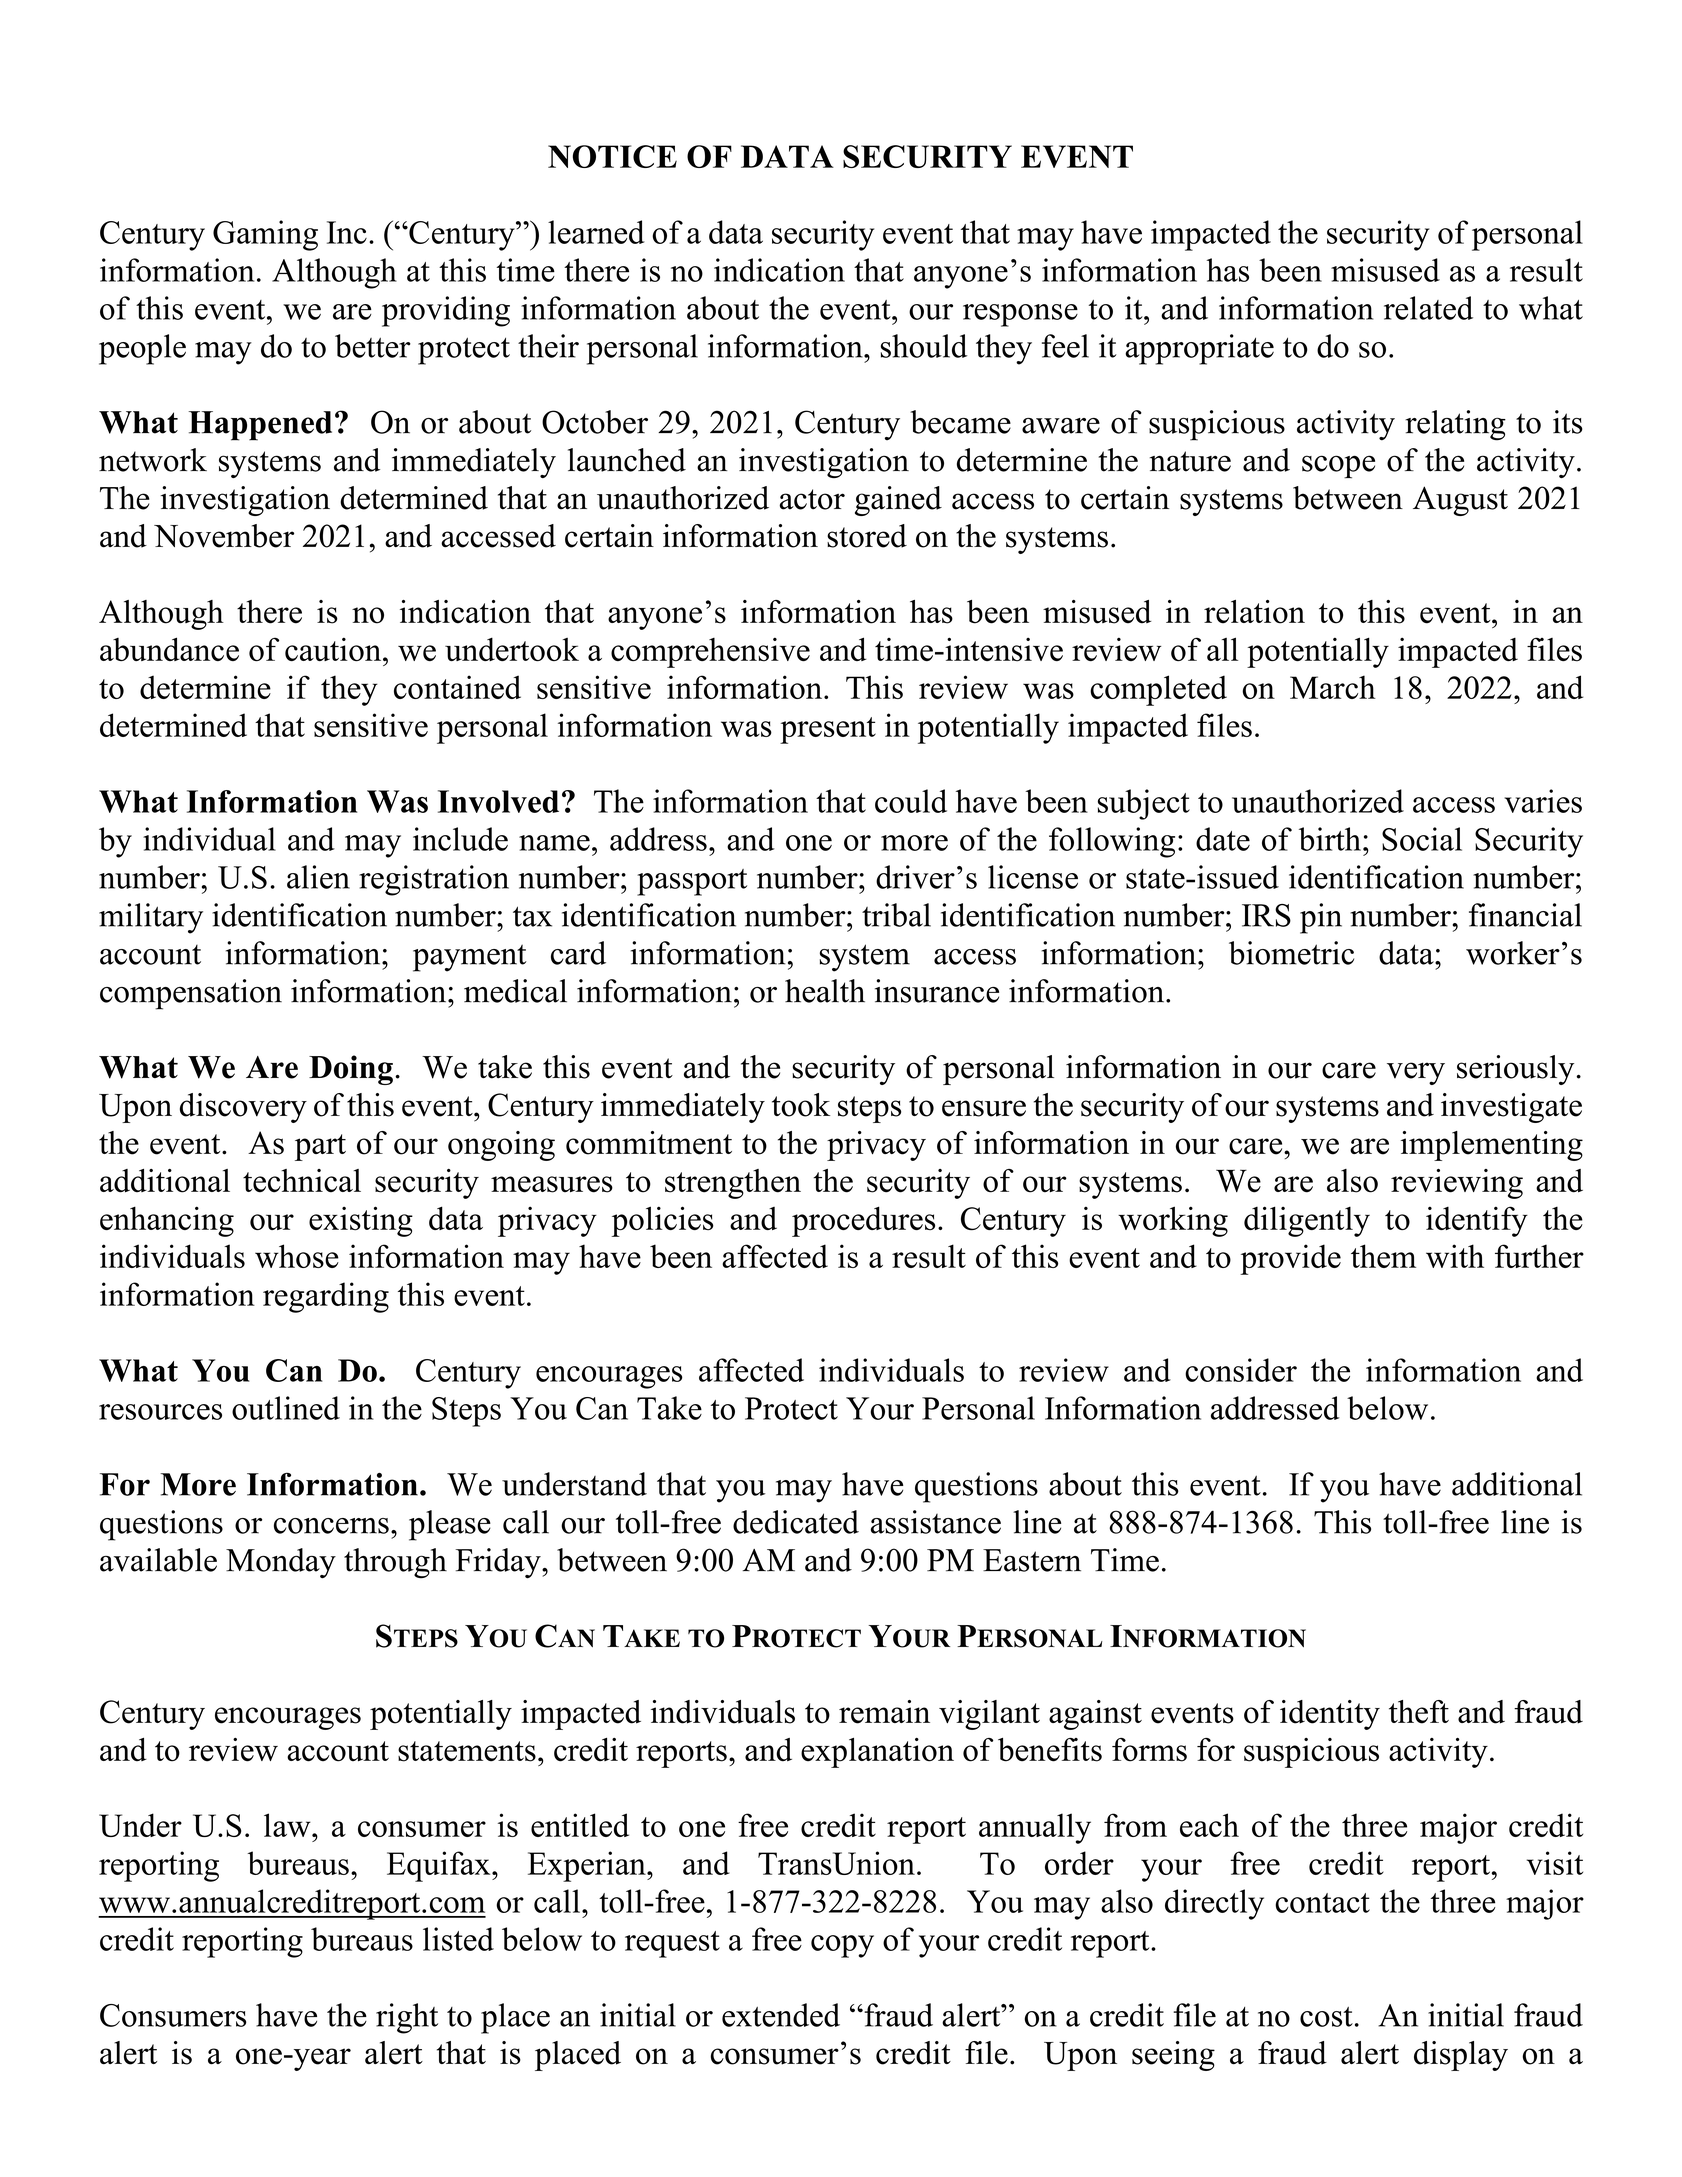  What do you see at coordinates (911, 801) in the image?
I see `could` at bounding box center [911, 801].
